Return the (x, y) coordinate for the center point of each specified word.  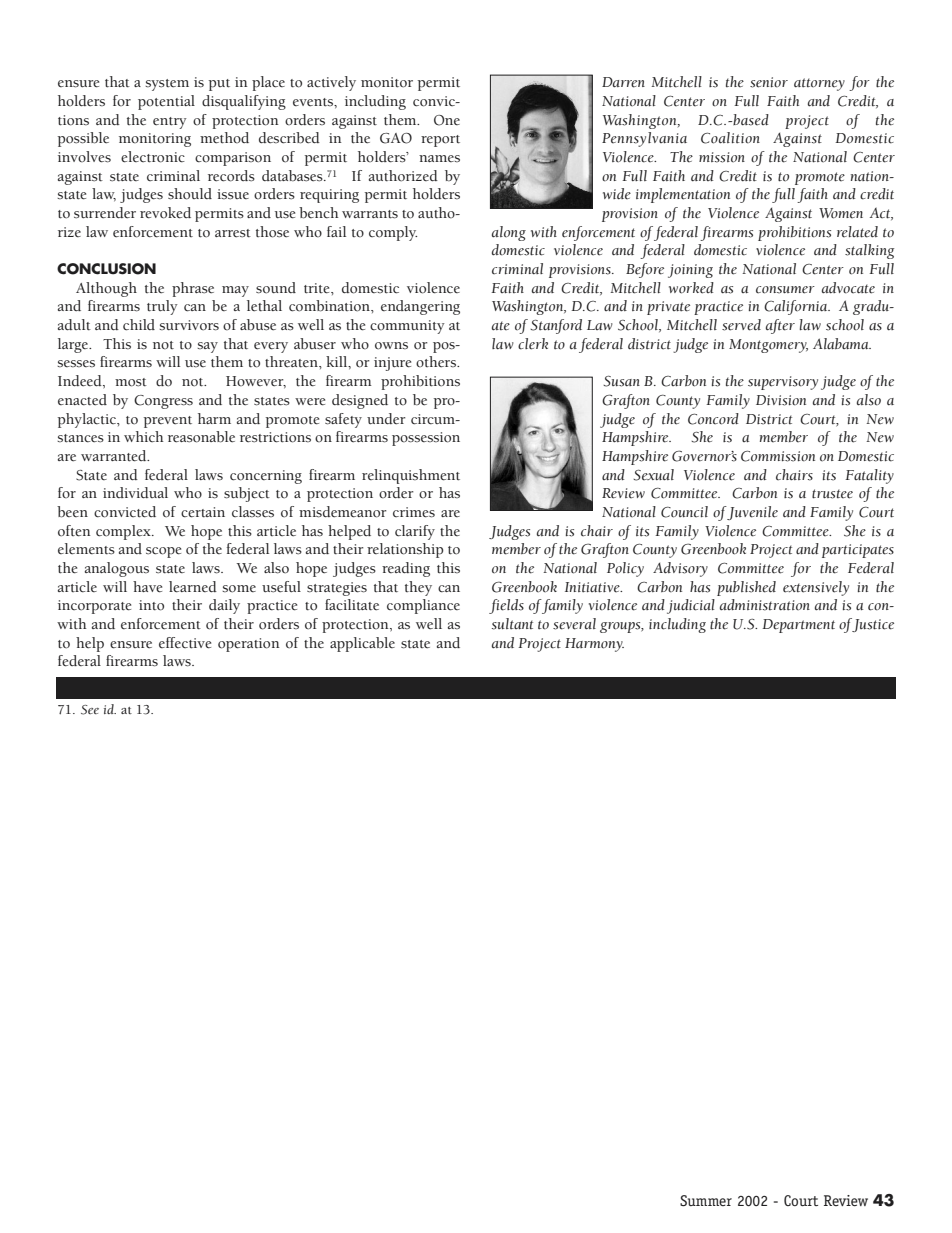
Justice (873, 625)
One (447, 120)
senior (769, 82)
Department (798, 626)
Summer (706, 1200)
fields (506, 606)
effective (185, 643)
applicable (362, 644)
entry (170, 123)
